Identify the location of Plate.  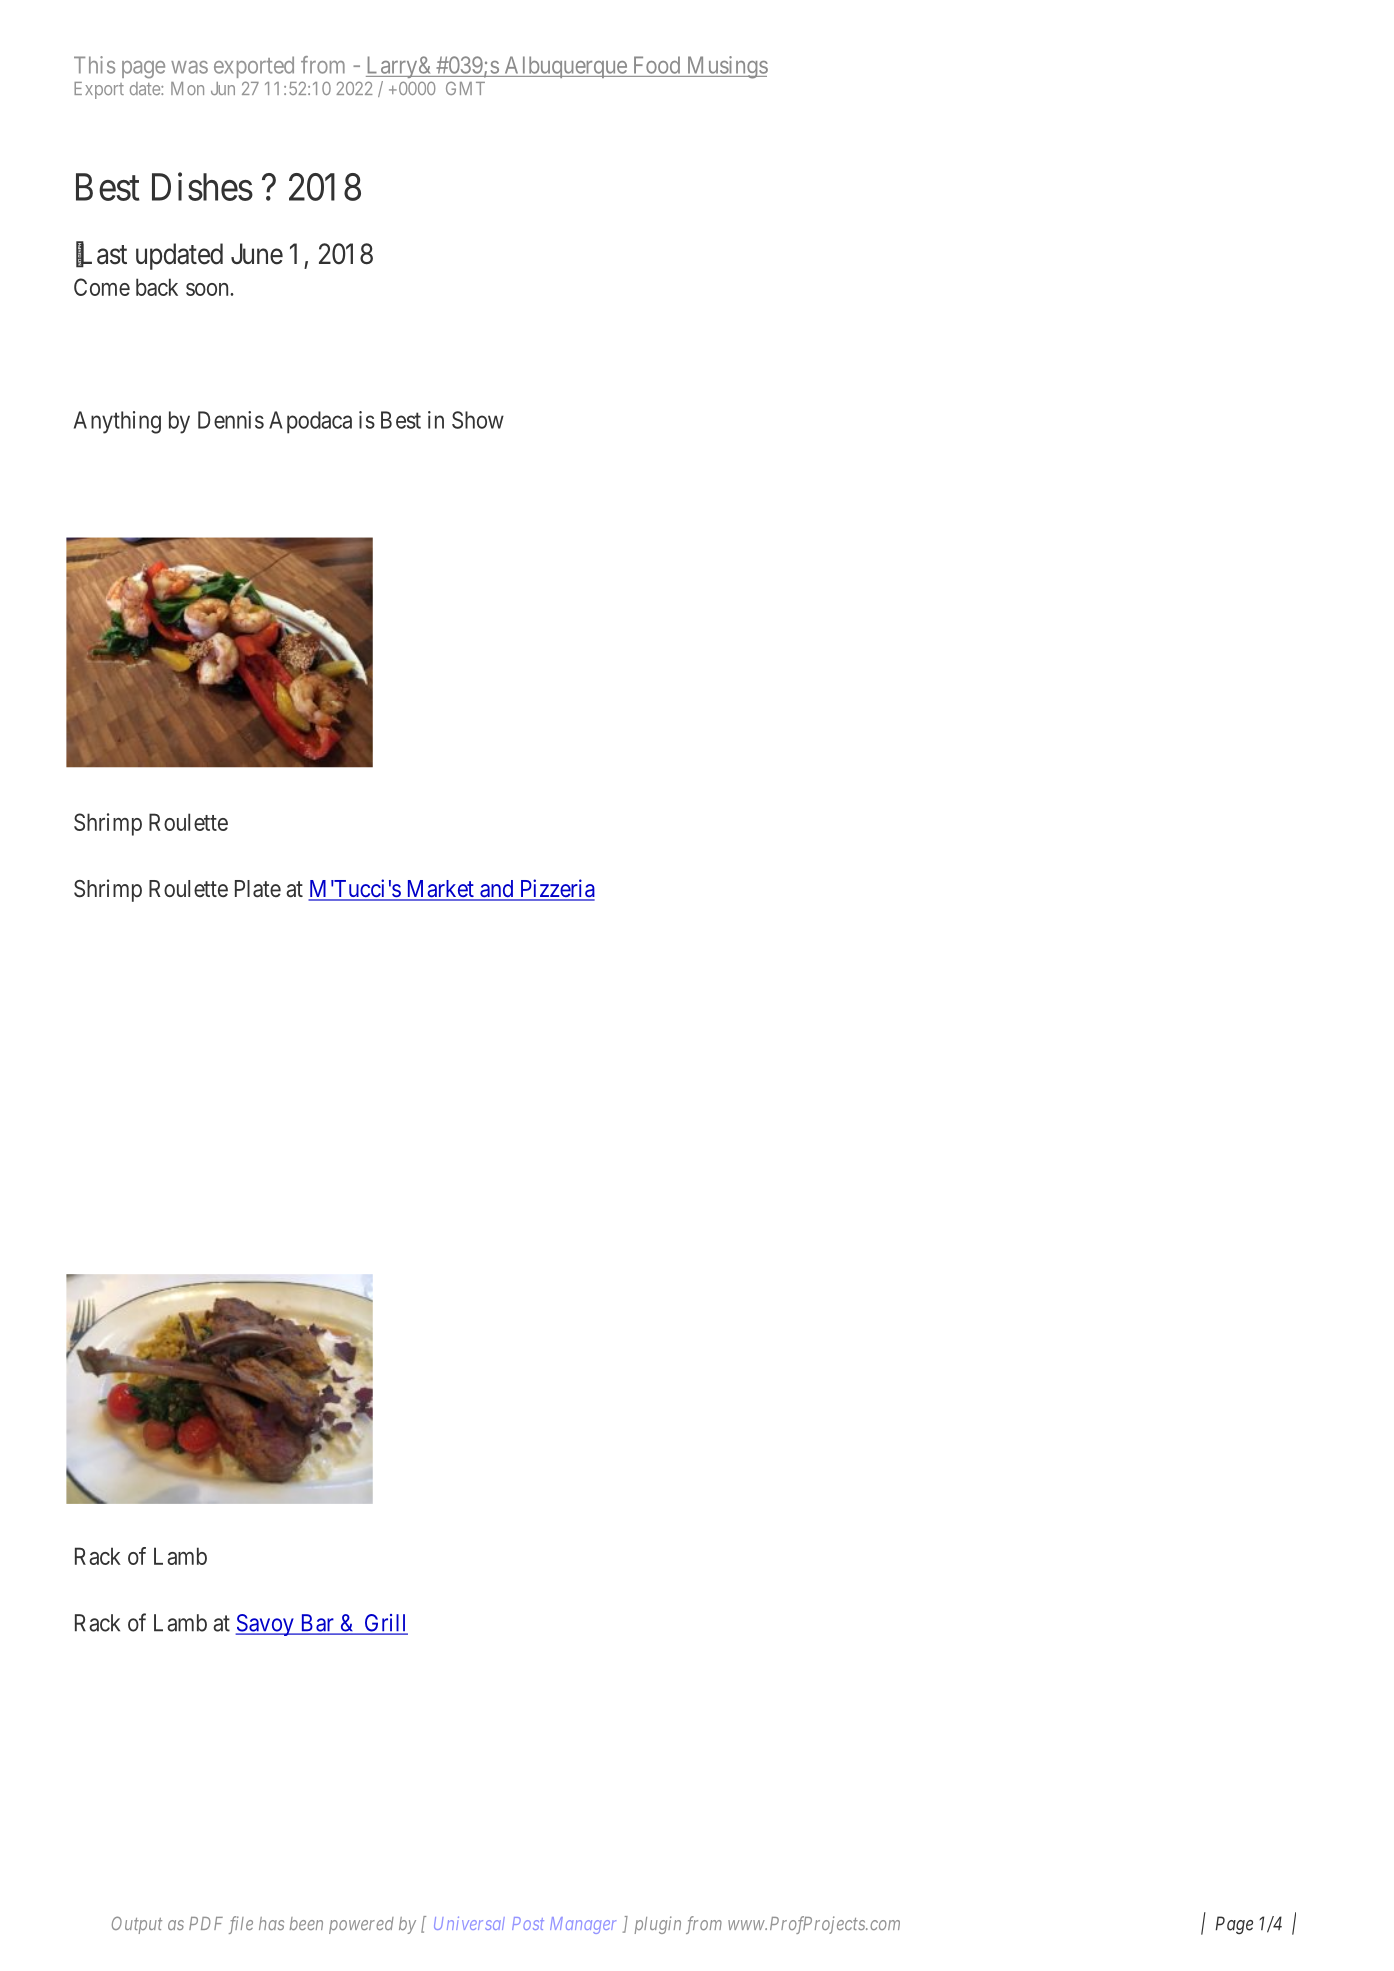
(258, 889).
